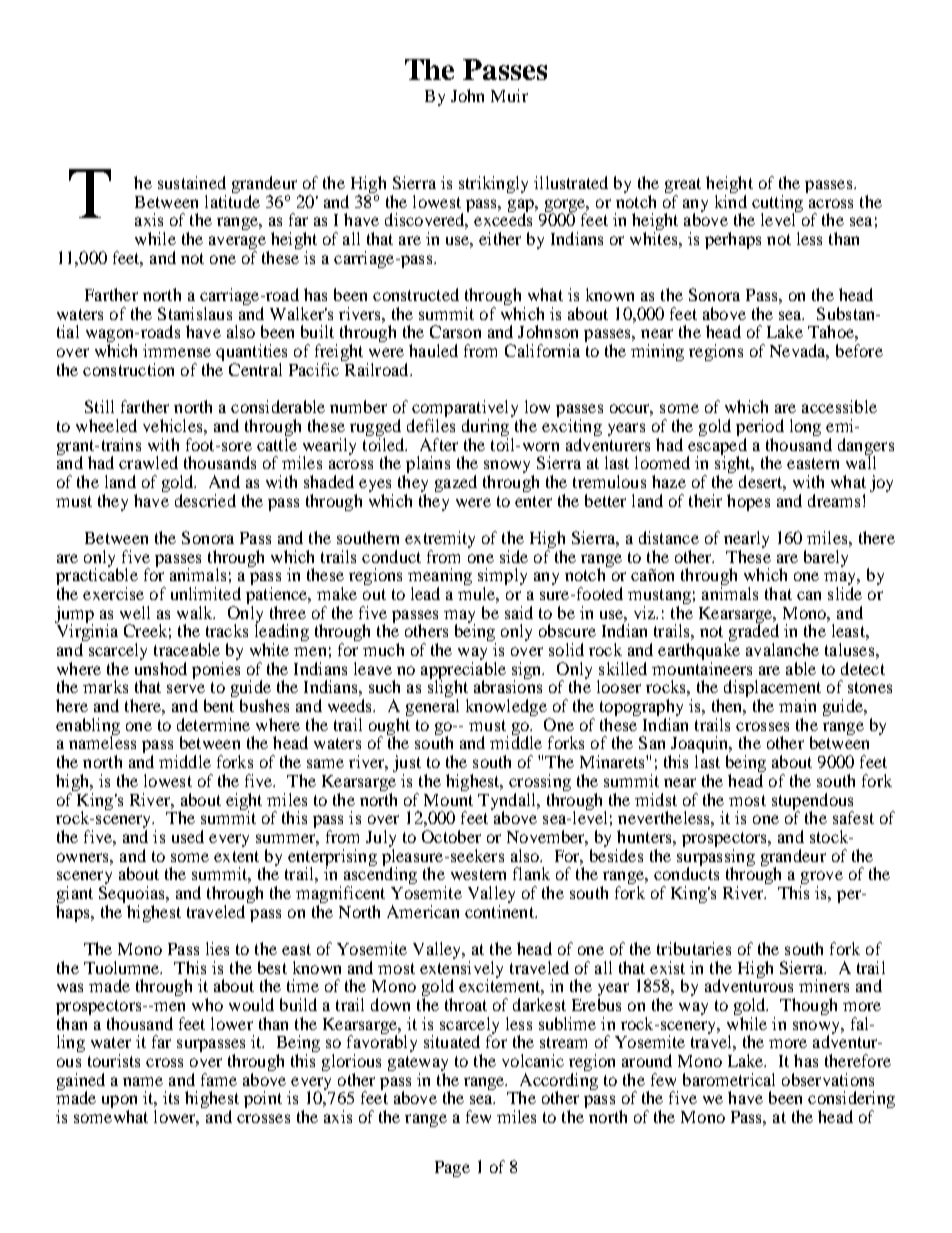 The height and width of the screenshot is (1233, 952). I want to click on said, so click(519, 612).
